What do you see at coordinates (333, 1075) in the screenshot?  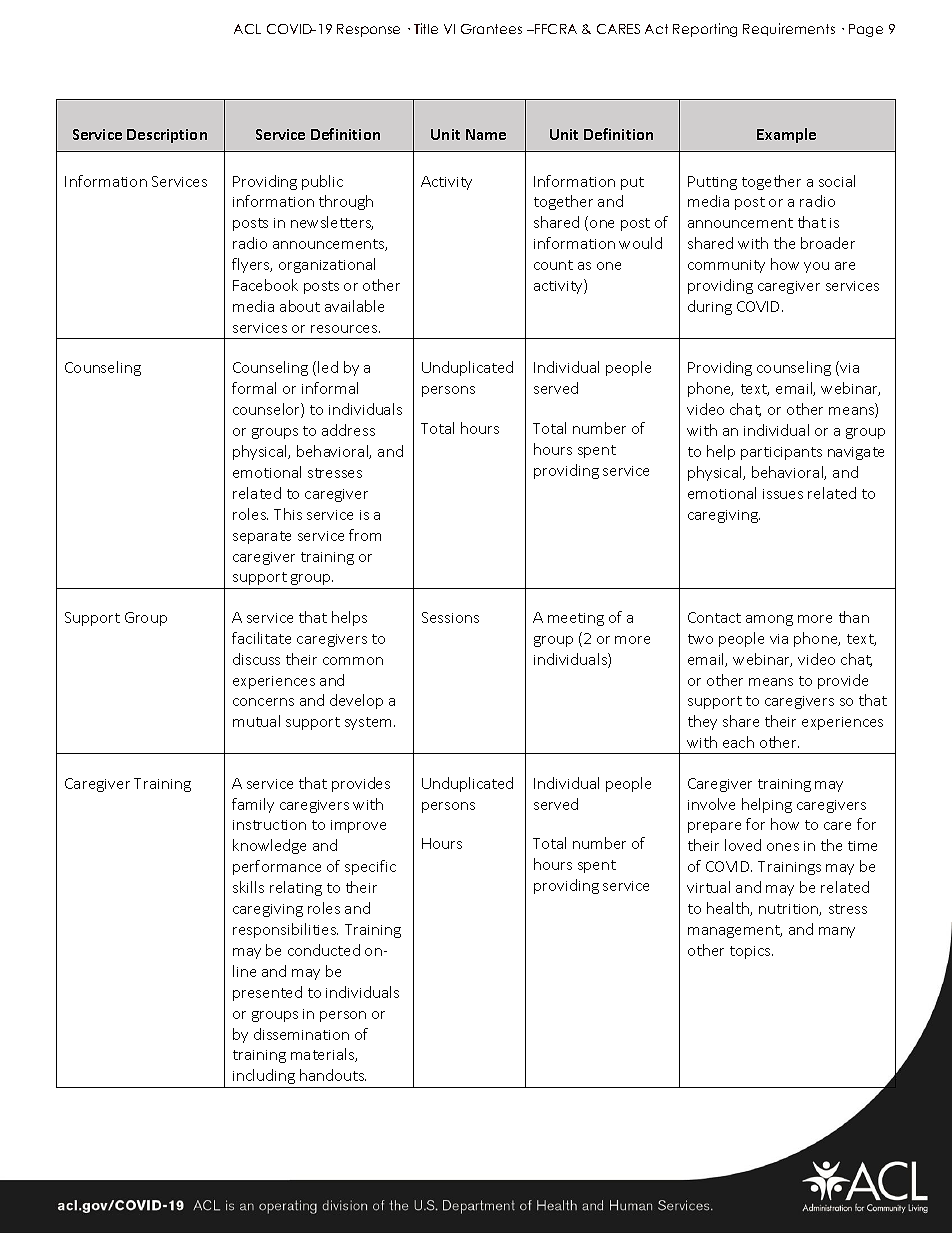 I see `handouts` at bounding box center [333, 1075].
